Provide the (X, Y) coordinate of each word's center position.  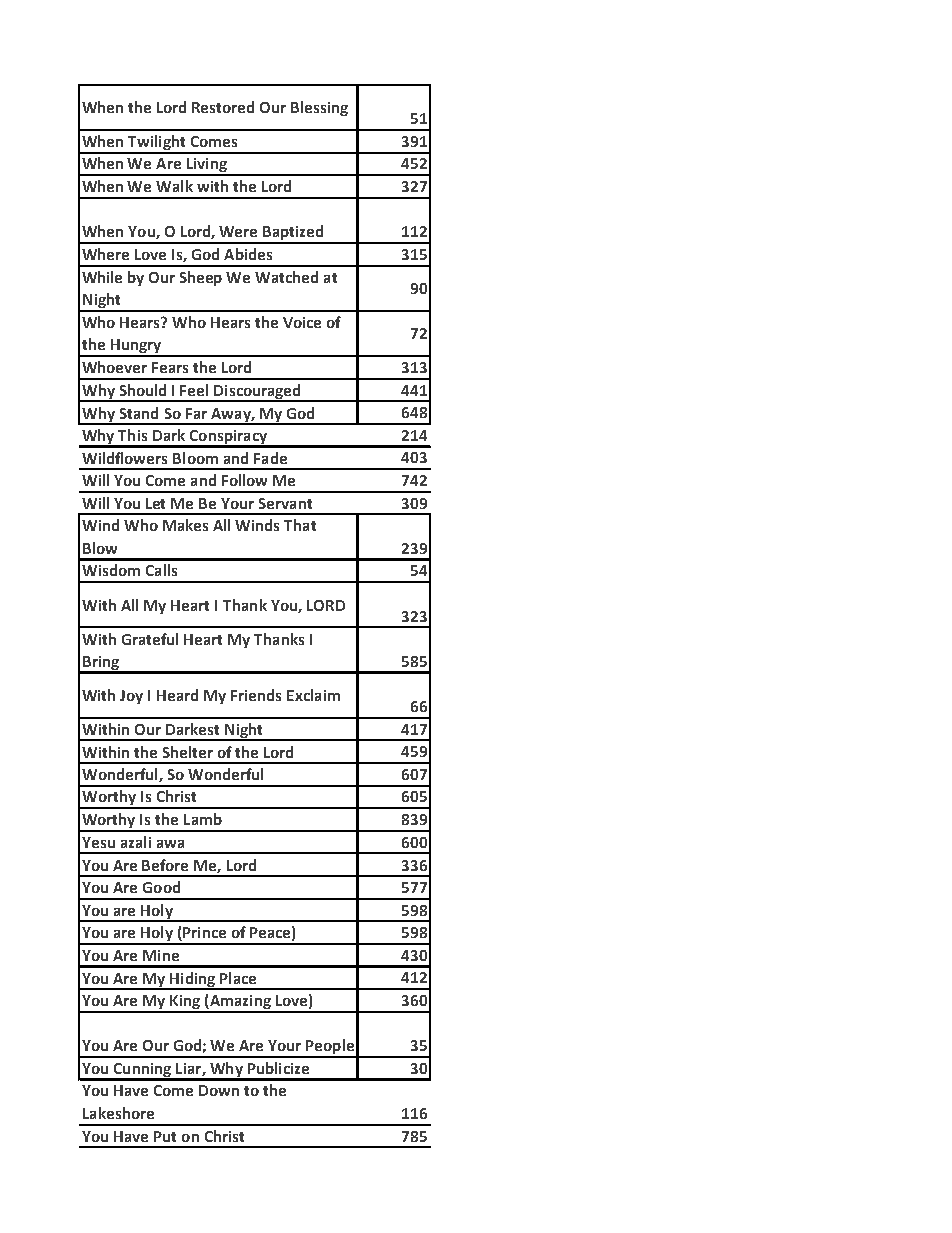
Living (206, 166)
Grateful (150, 639)
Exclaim (313, 695)
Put (165, 1136)
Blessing (319, 108)
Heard (177, 695)
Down (219, 1090)
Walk (174, 186)
